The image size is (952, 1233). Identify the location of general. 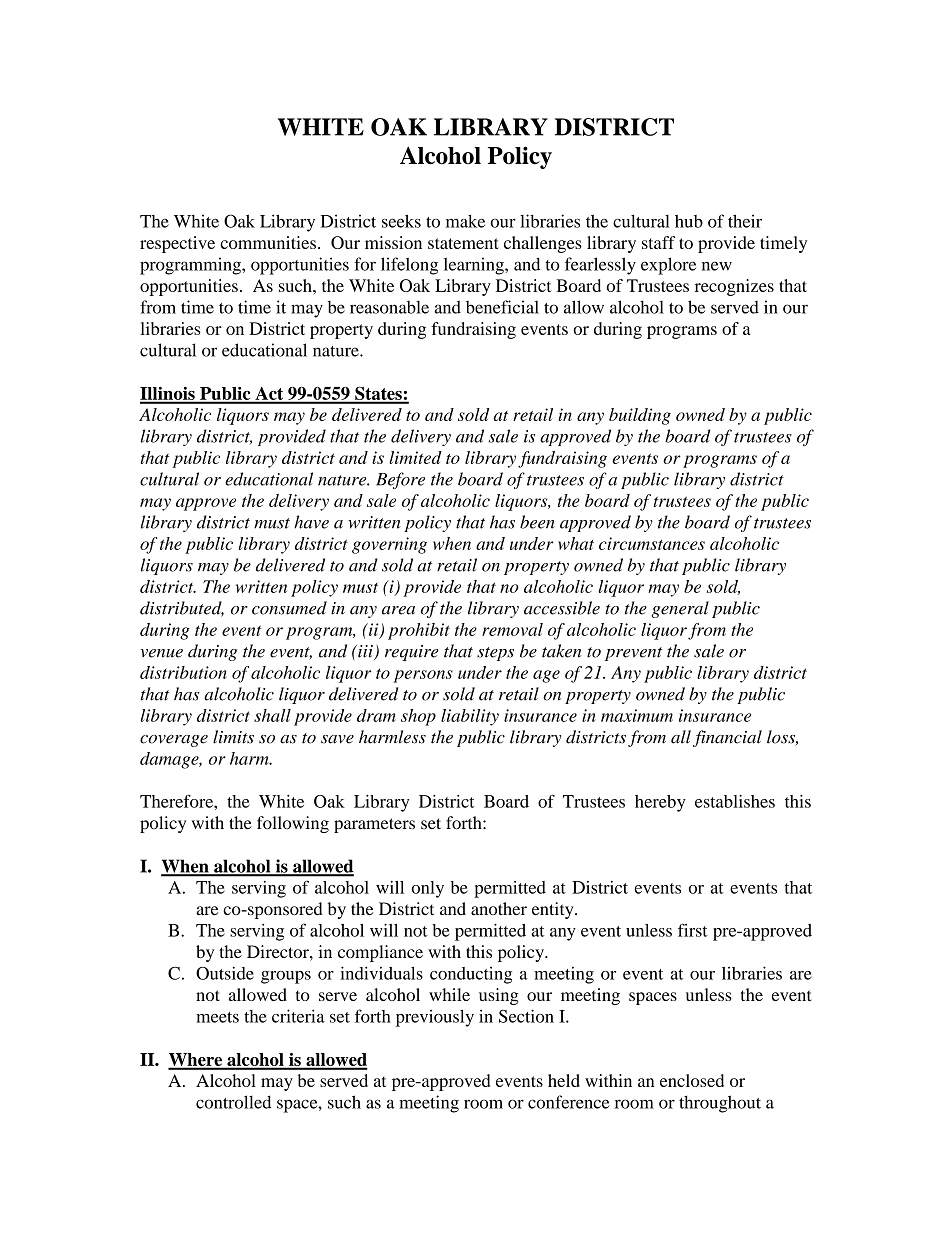
(680, 609).
